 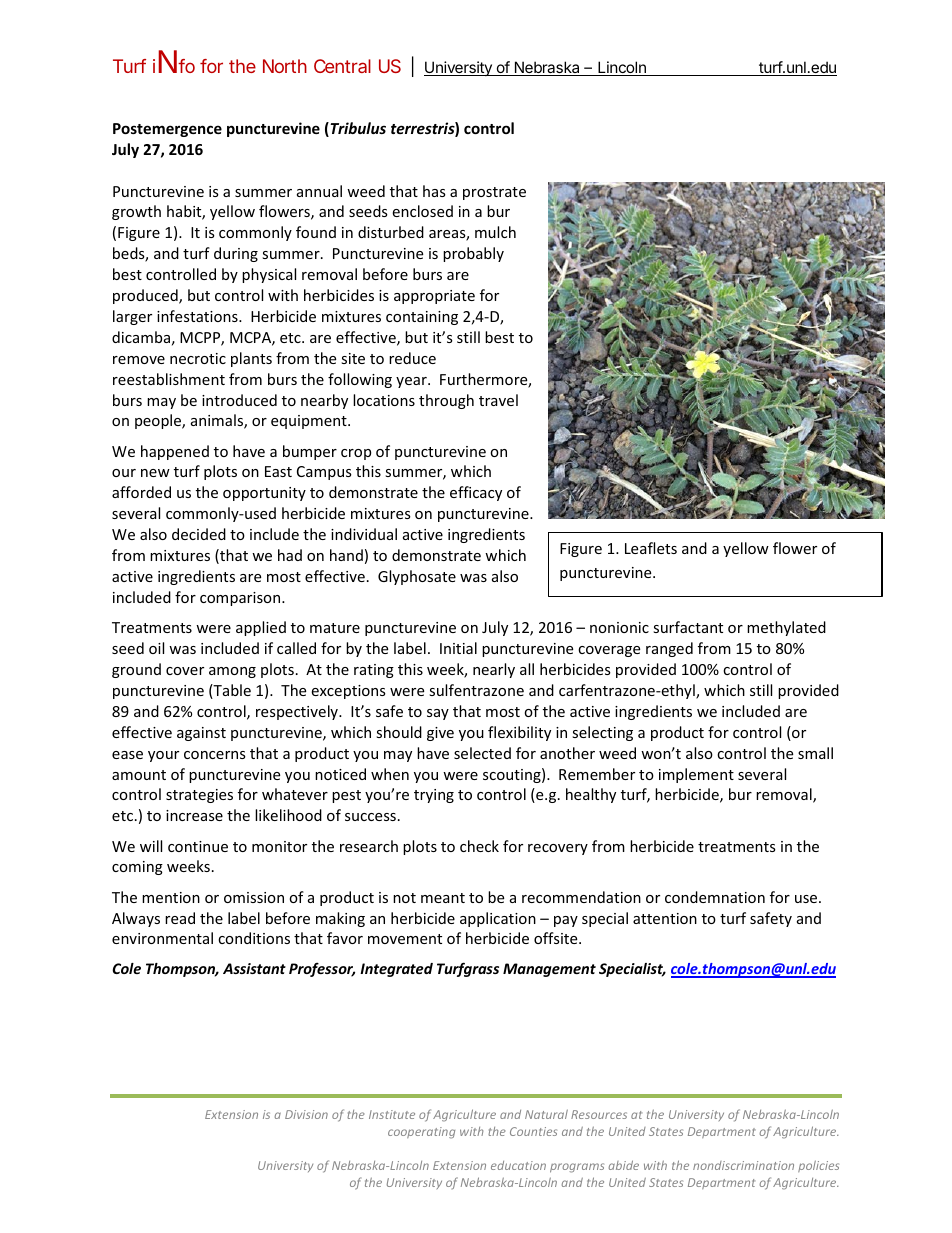 I want to click on implement, so click(x=696, y=775).
